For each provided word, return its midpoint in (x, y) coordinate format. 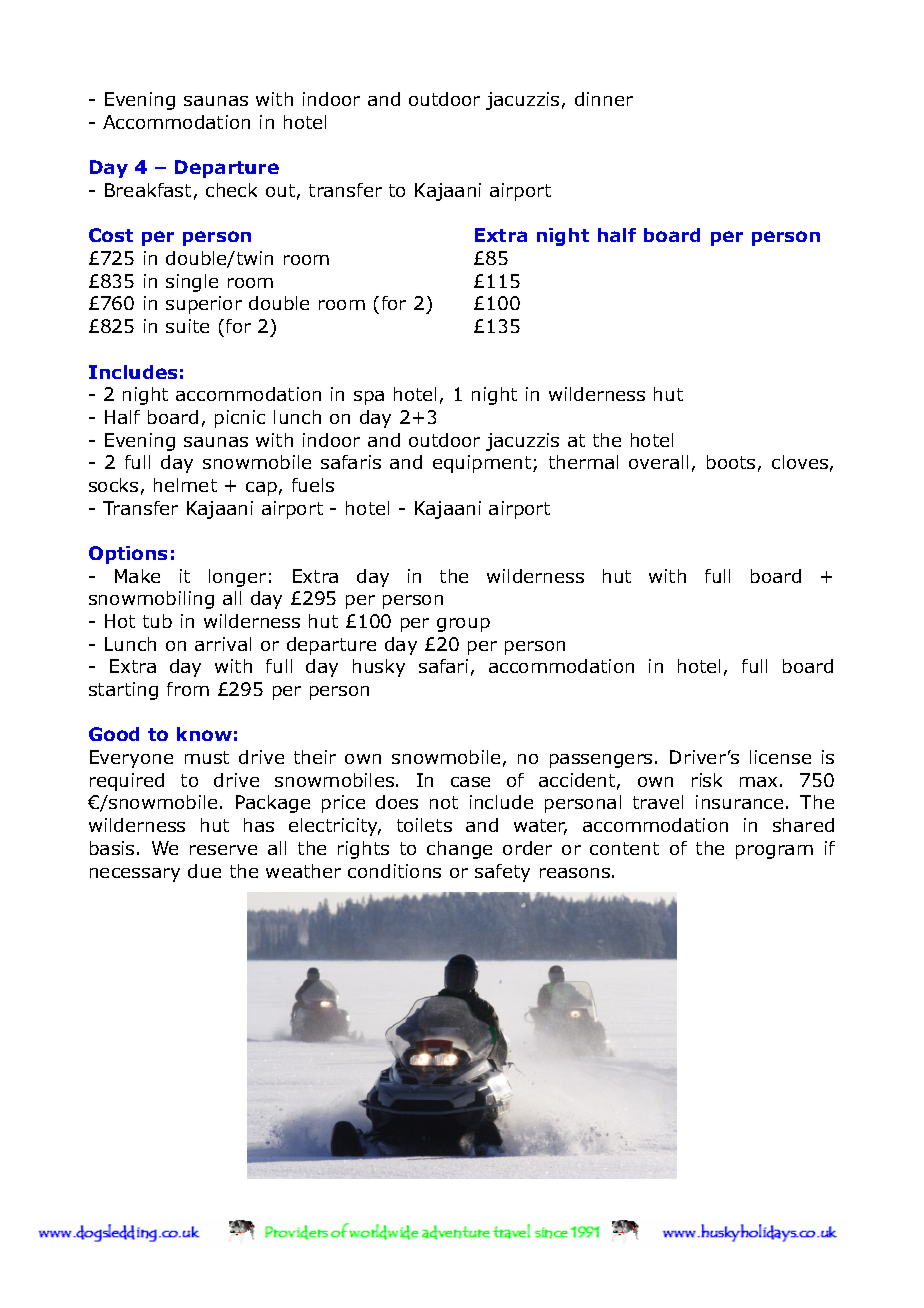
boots (731, 462)
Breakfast (148, 190)
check (231, 190)
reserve (223, 850)
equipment (483, 464)
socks (113, 485)
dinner (604, 99)
